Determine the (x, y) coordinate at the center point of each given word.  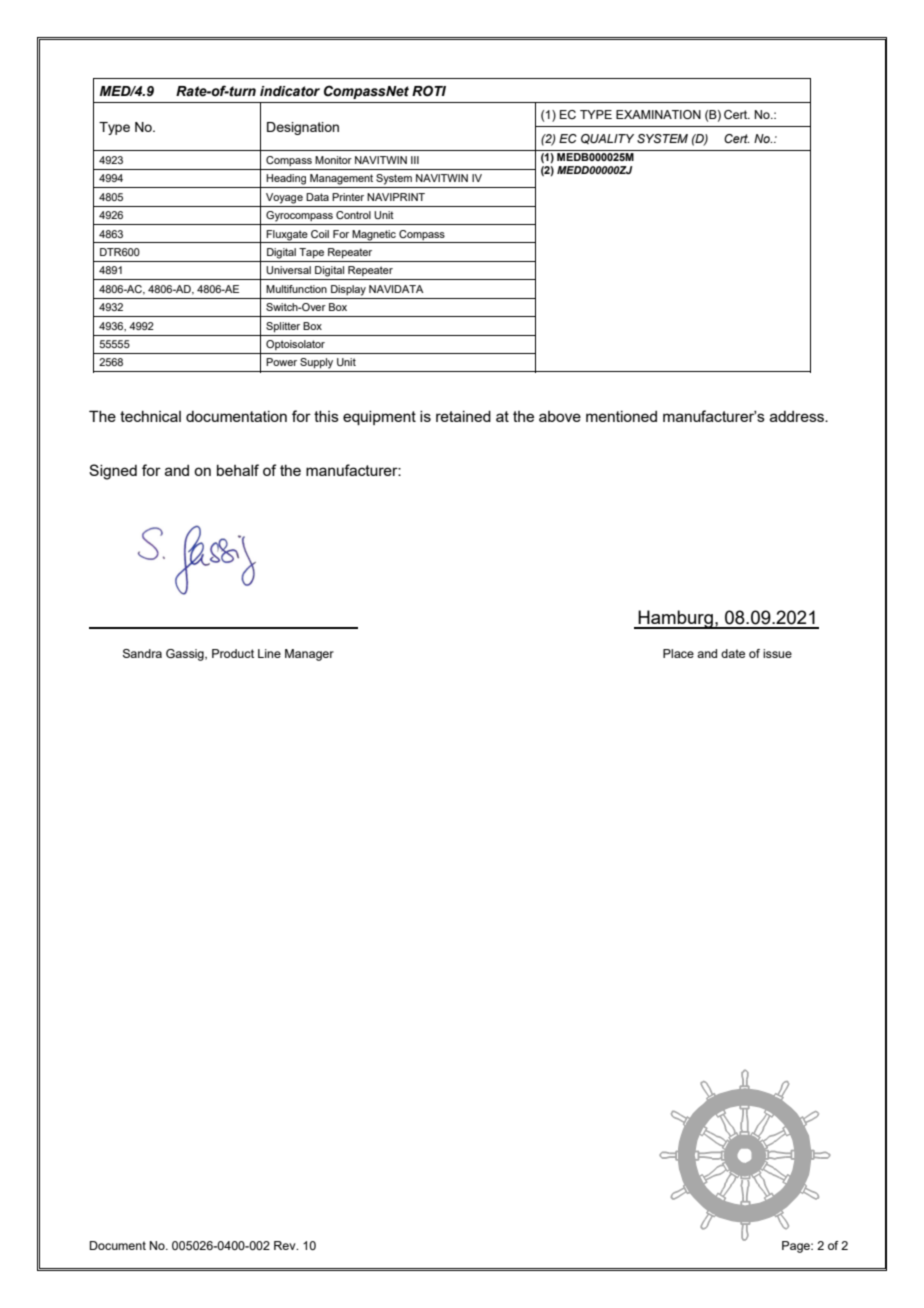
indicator (290, 91)
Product (233, 653)
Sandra (142, 653)
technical (150, 416)
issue (777, 653)
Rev (286, 1245)
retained (463, 416)
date (733, 653)
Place (678, 653)
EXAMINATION (658, 114)
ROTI (429, 91)
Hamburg (675, 619)
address (798, 416)
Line (269, 653)
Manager (309, 655)
